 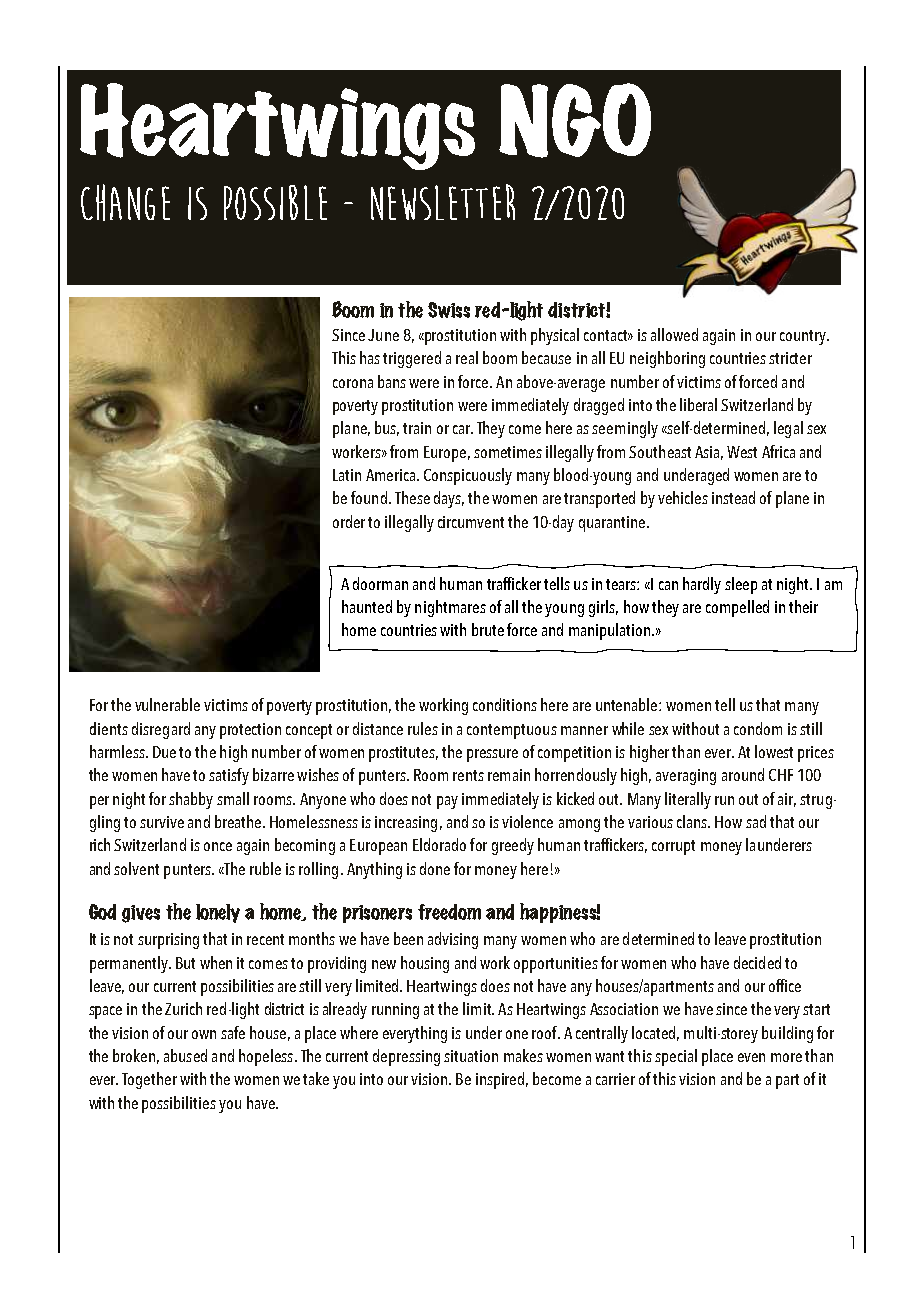 What do you see at coordinates (185, 1055) in the screenshot?
I see `abused` at bounding box center [185, 1055].
